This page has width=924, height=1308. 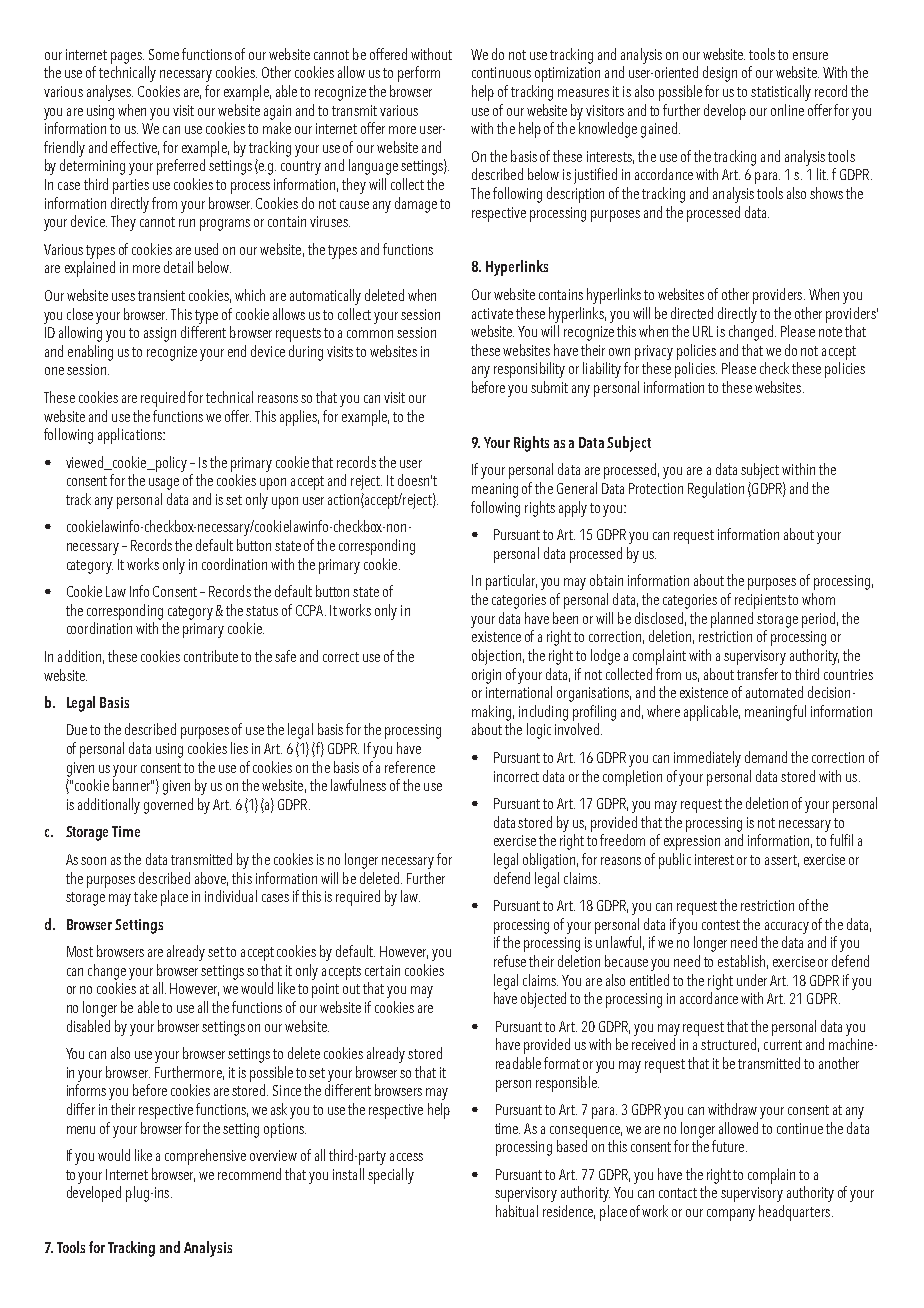 I want to click on analyses, so click(x=110, y=93).
